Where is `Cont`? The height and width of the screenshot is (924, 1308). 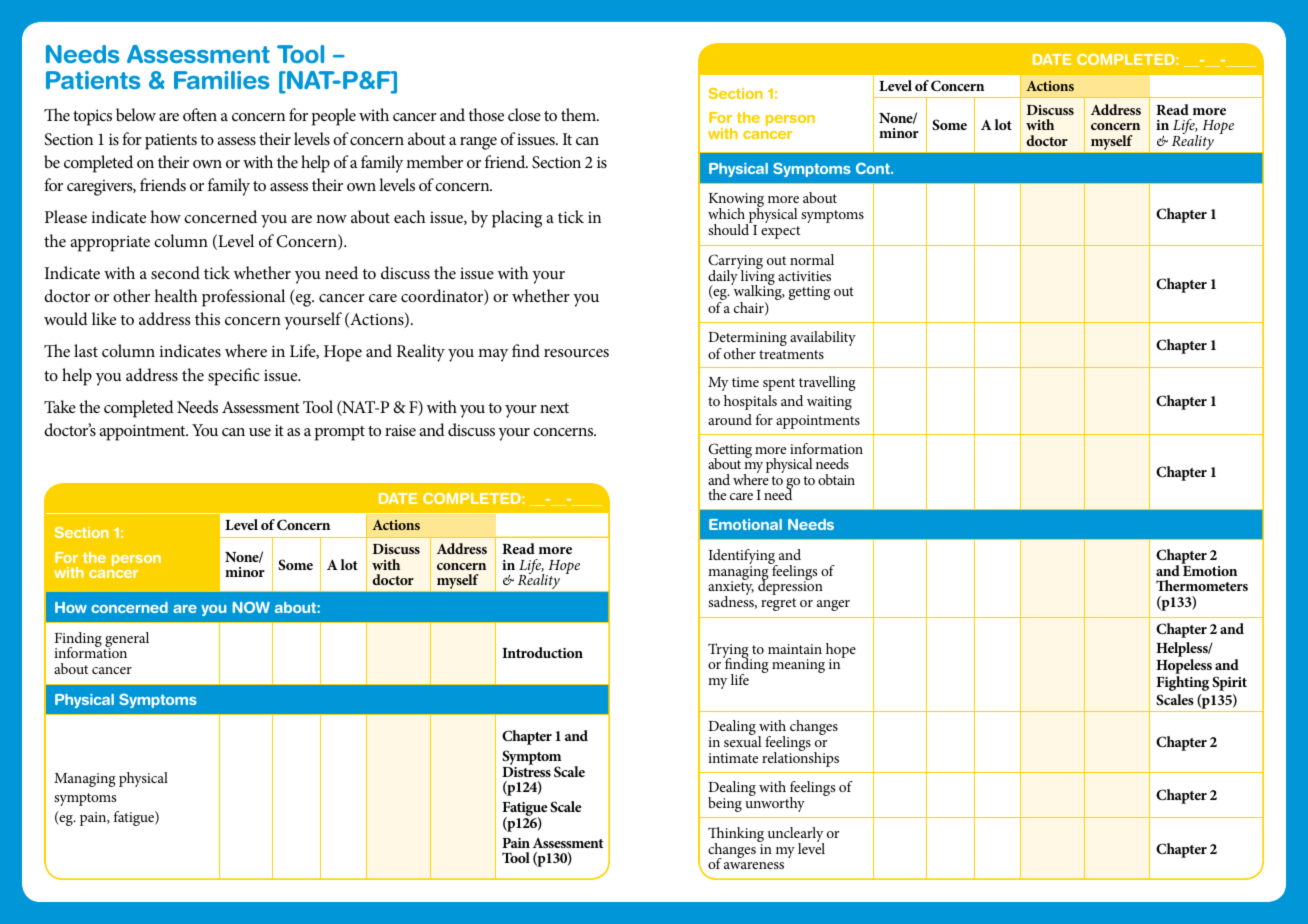 Cont is located at coordinates (874, 168).
